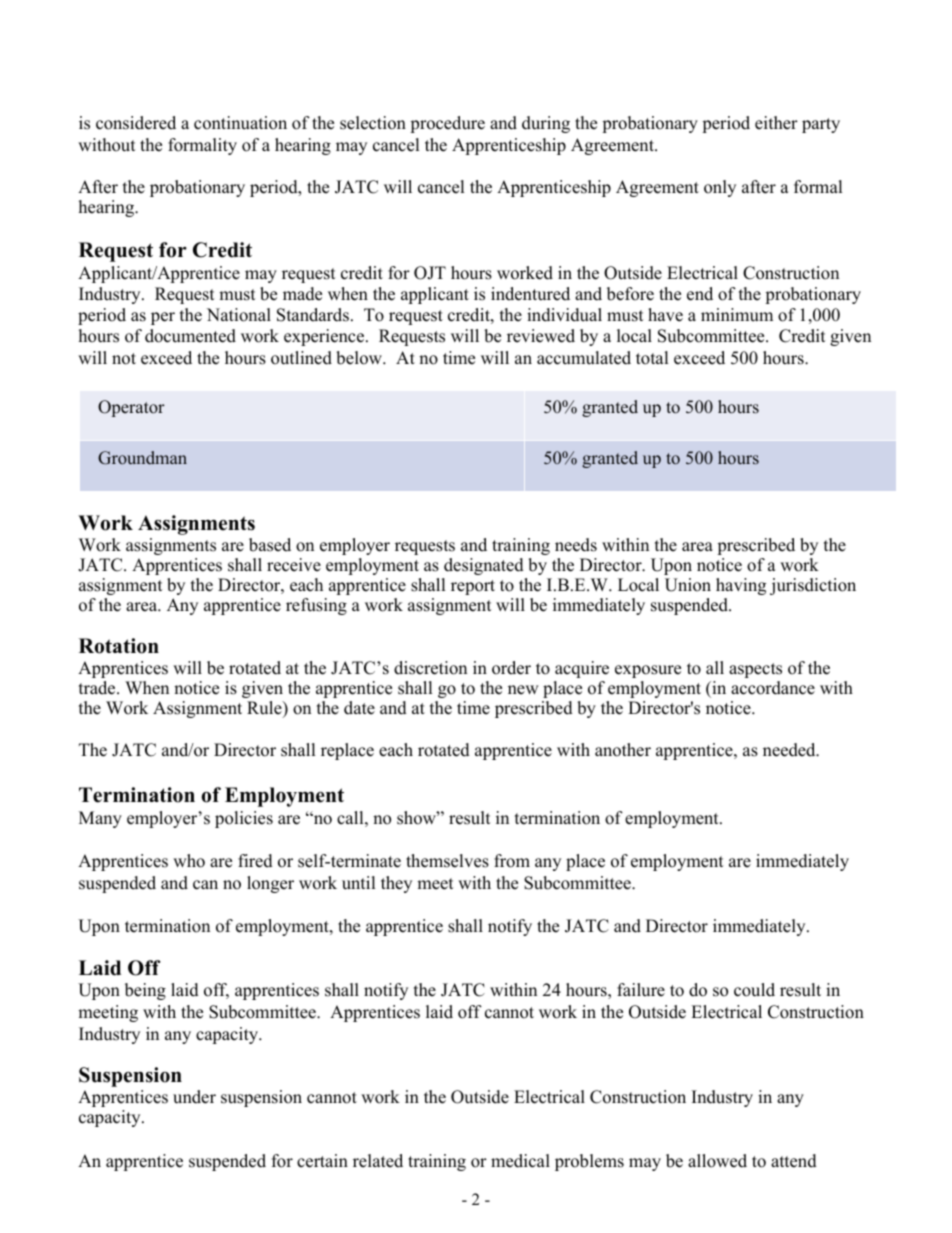 The width and height of the screenshot is (952, 1233). Describe the element at coordinates (119, 646) in the screenshot. I see `Rotation` at that location.
